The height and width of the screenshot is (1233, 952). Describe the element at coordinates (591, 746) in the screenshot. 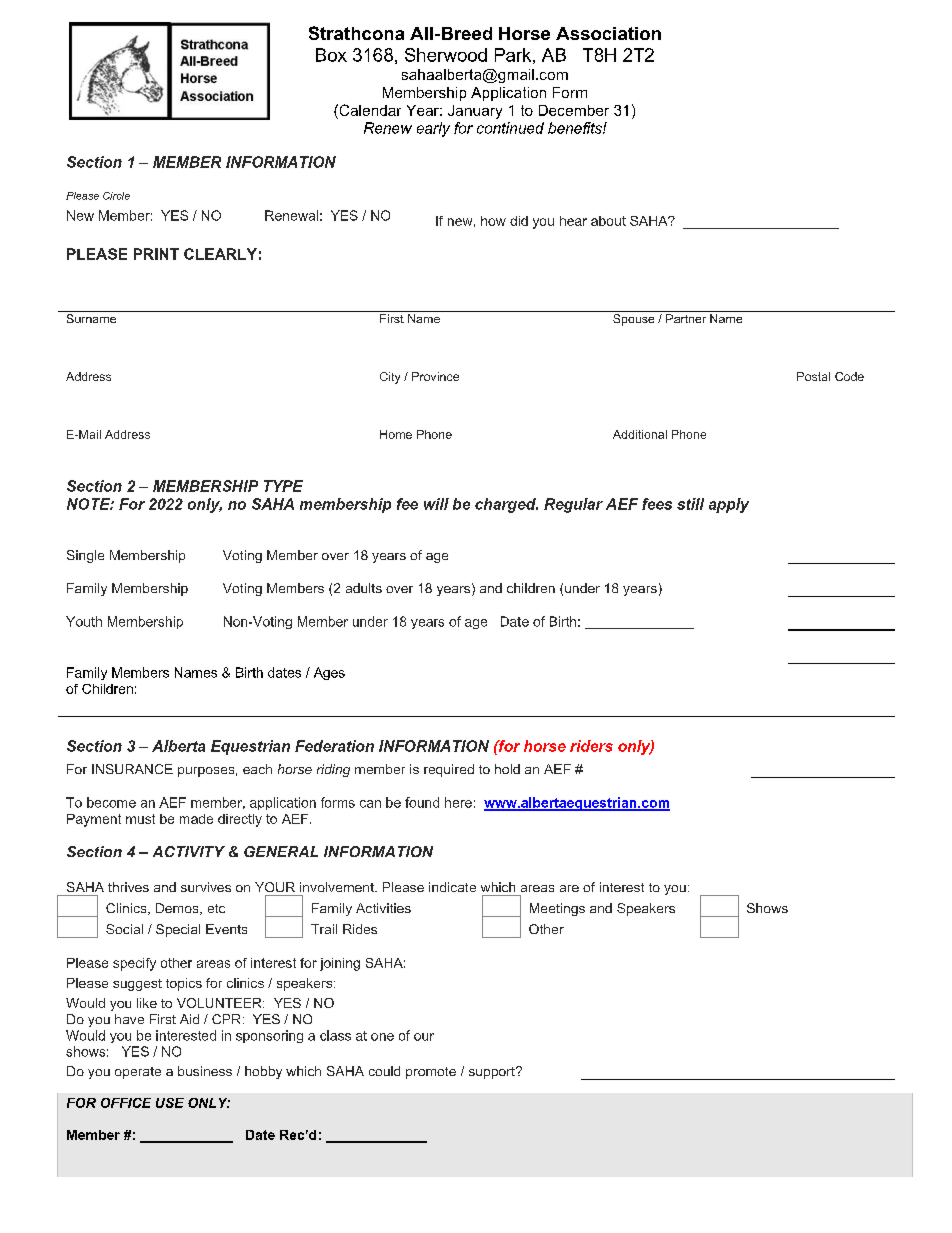

I see `riders` at that location.
